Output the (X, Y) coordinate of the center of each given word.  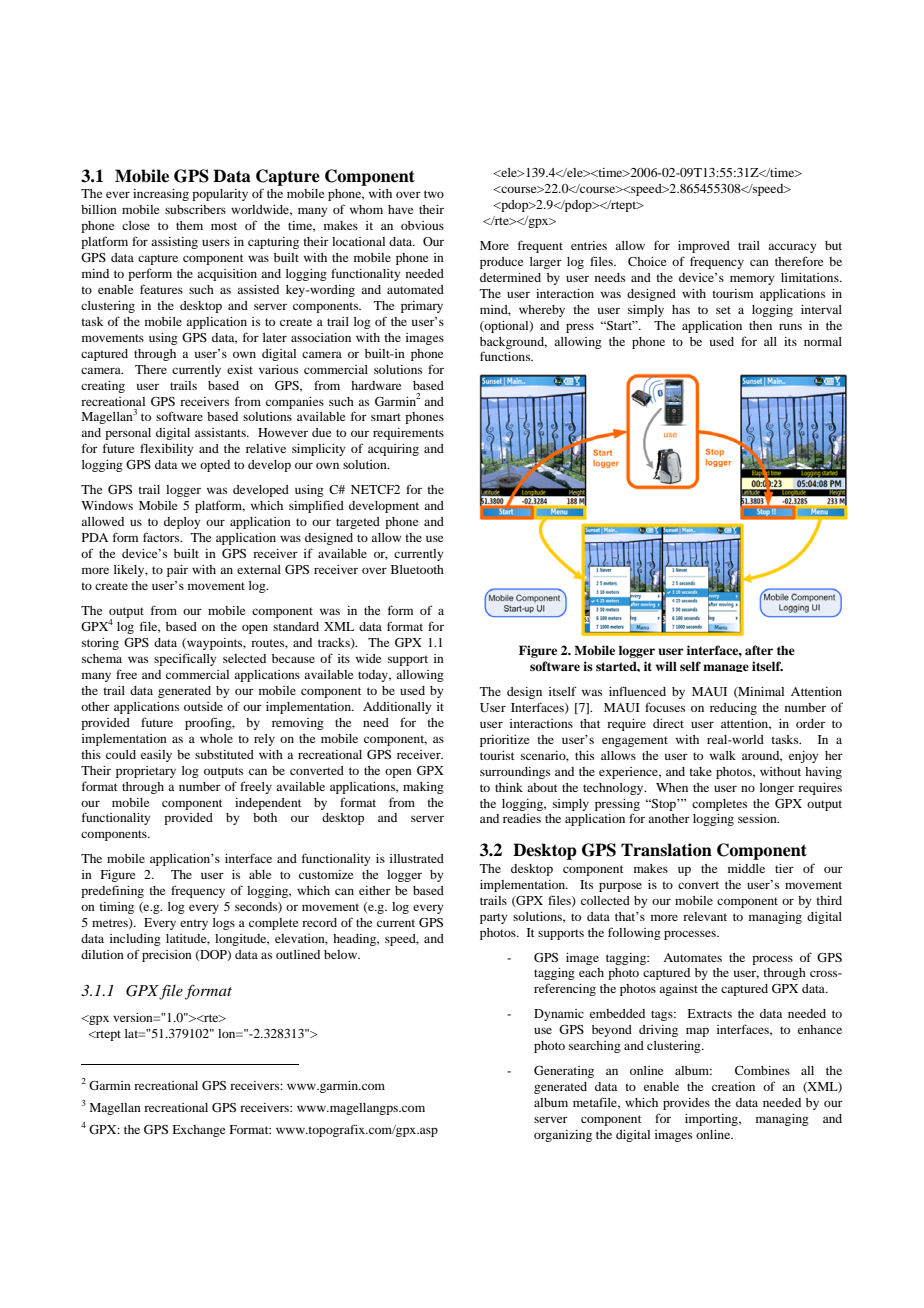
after (759, 650)
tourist (497, 755)
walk (723, 755)
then (760, 325)
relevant (705, 916)
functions (506, 356)
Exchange (198, 1131)
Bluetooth (417, 569)
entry (194, 924)
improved (704, 247)
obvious (422, 225)
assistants (221, 432)
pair (177, 571)
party (494, 918)
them (189, 225)
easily (156, 756)
